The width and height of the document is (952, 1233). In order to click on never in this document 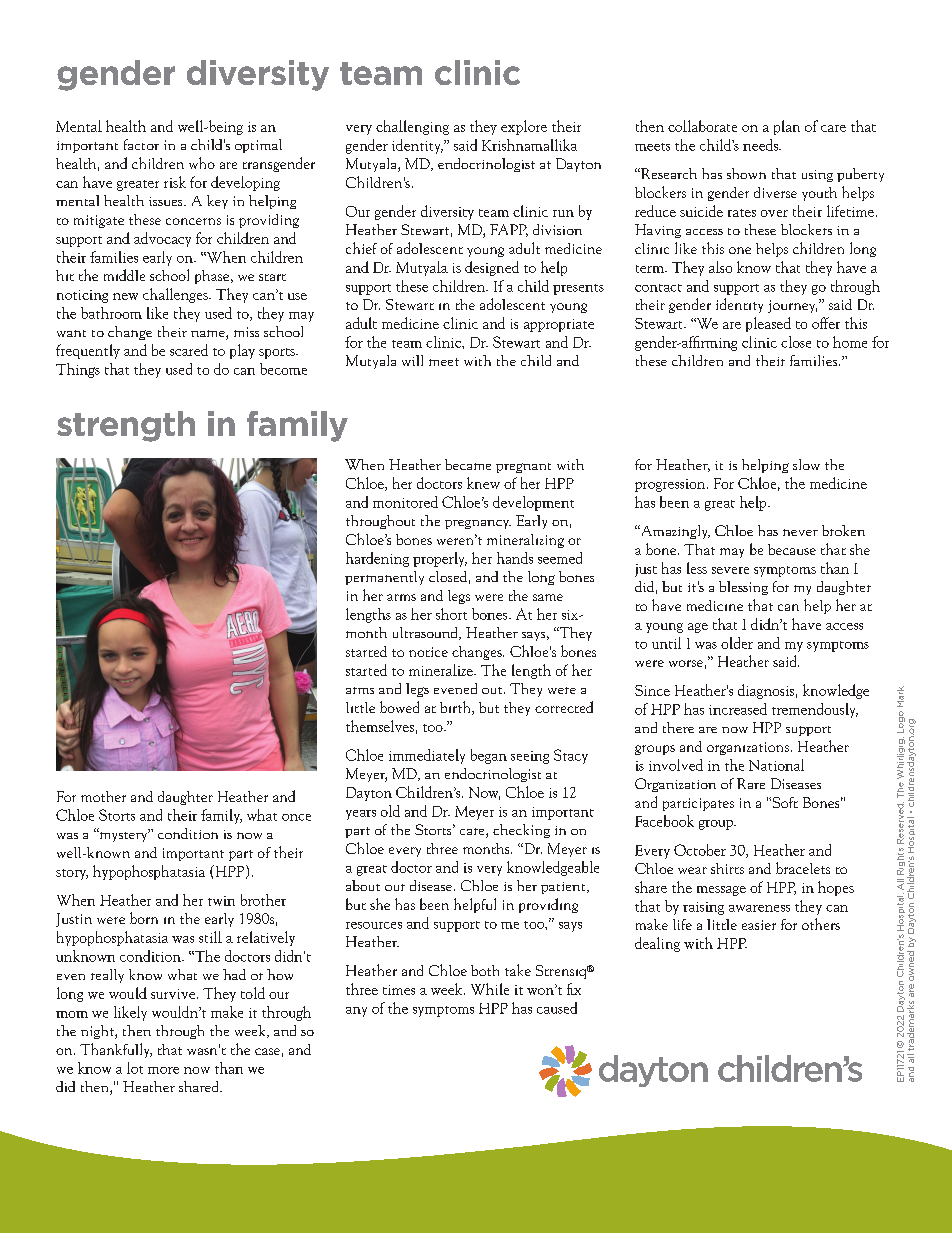, I will do `click(800, 532)`.
